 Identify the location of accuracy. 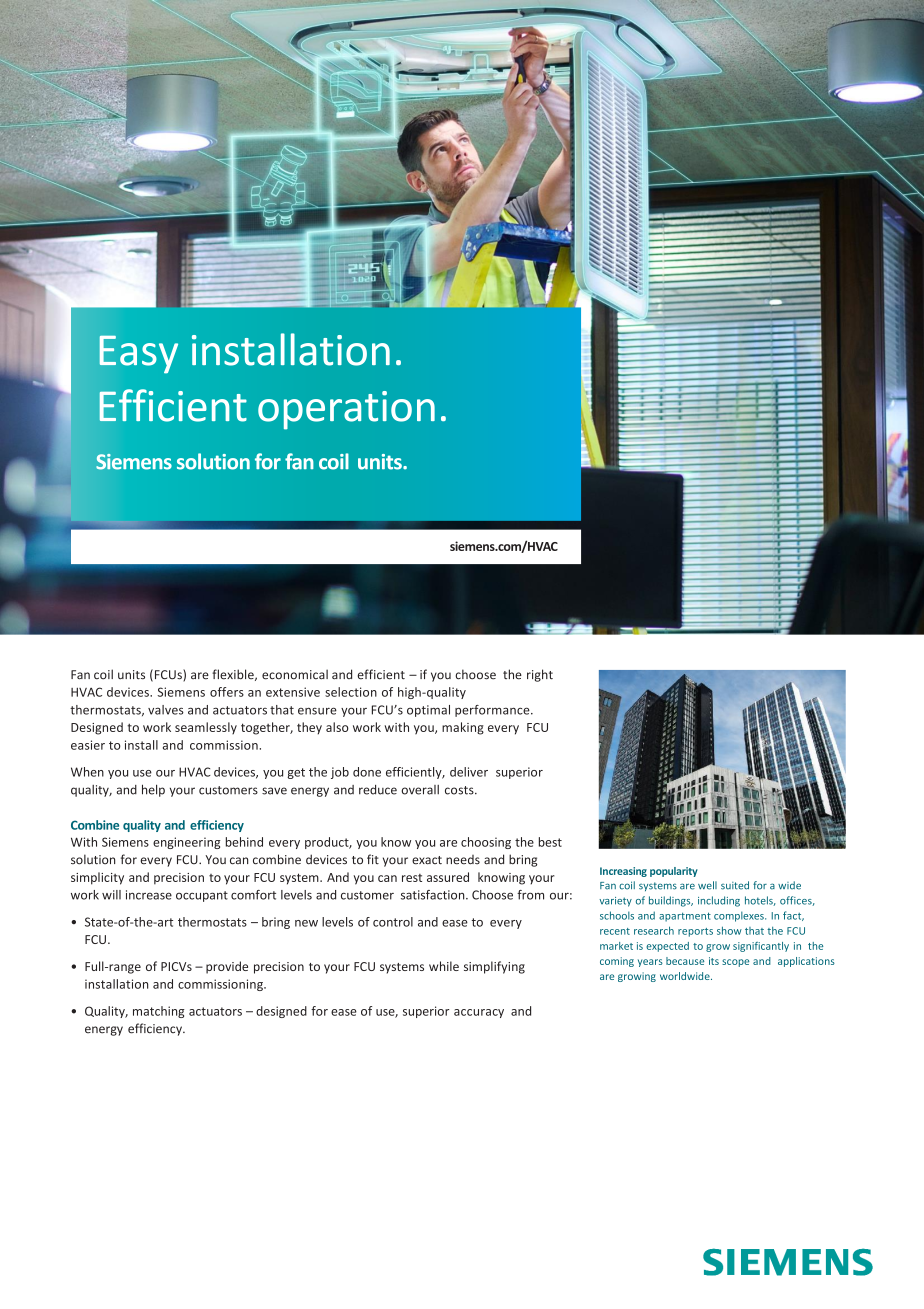
(479, 1013).
